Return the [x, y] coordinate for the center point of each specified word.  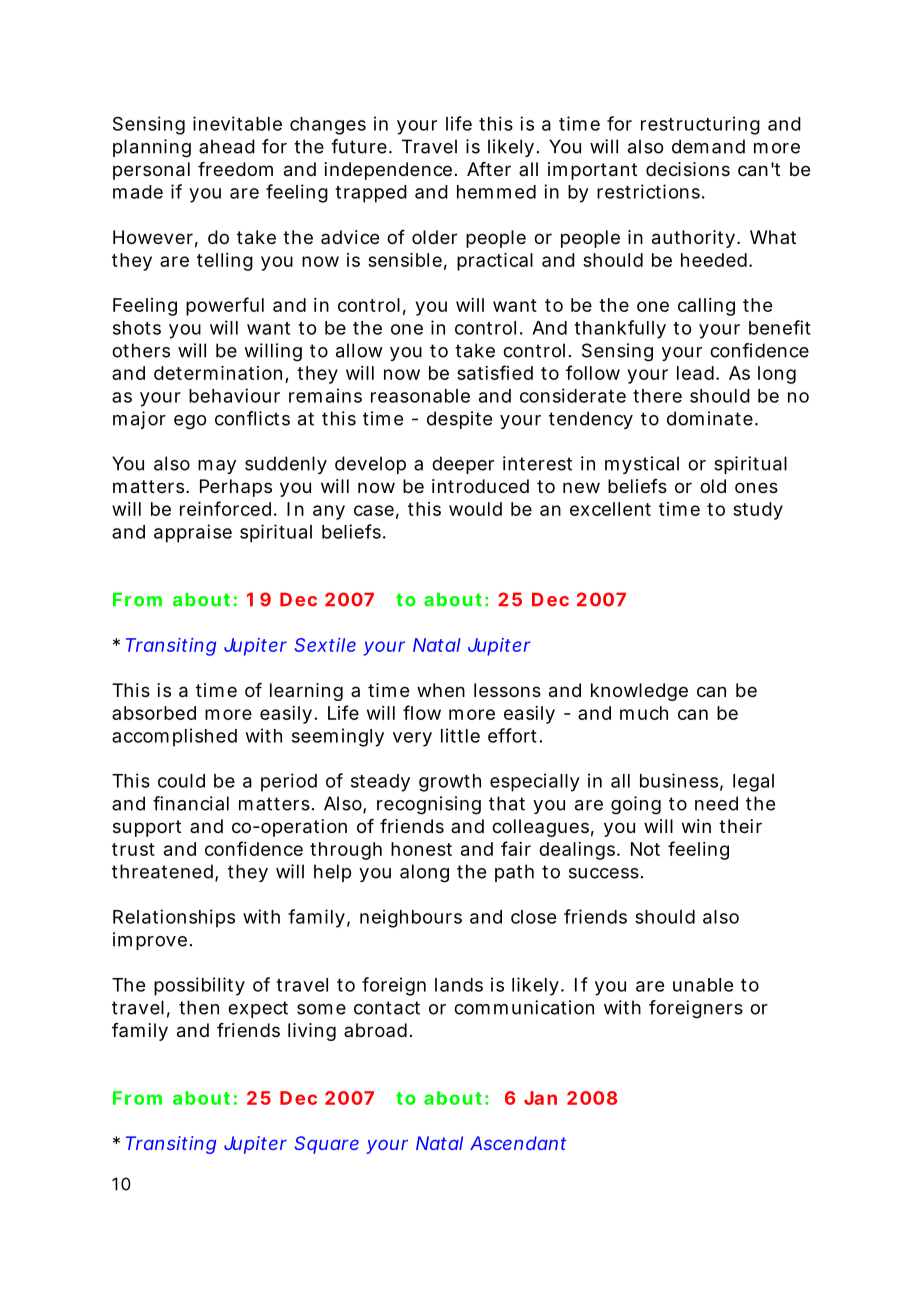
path [514, 873]
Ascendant [518, 1143]
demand [708, 146]
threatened [164, 872]
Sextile [325, 645]
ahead [227, 146]
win [696, 826]
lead [697, 373]
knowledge [639, 692]
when [441, 690]
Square [326, 1145]
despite [459, 420]
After [489, 169]
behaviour [234, 395]
